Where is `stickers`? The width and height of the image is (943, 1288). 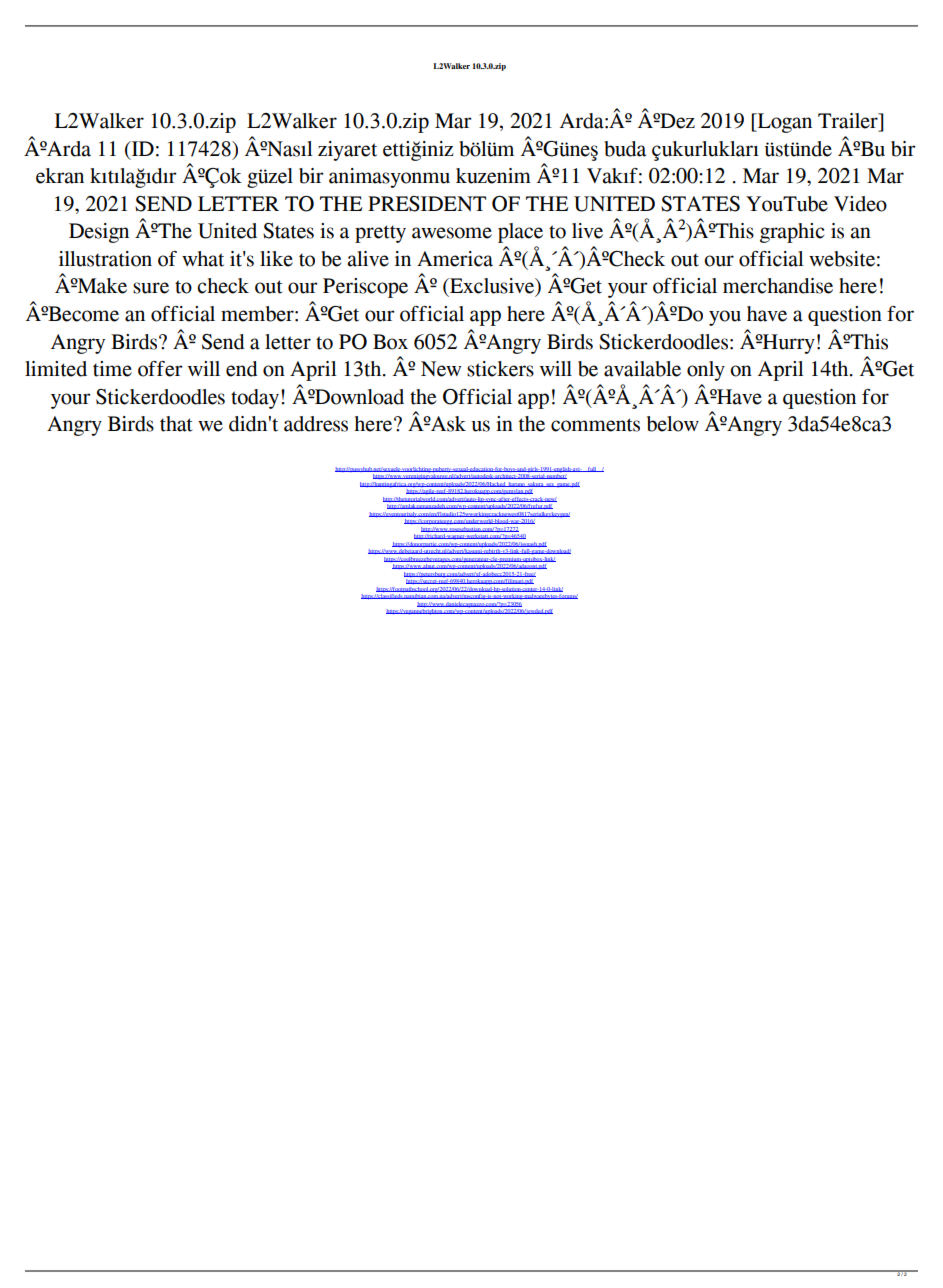
stickers is located at coordinates (500, 369).
